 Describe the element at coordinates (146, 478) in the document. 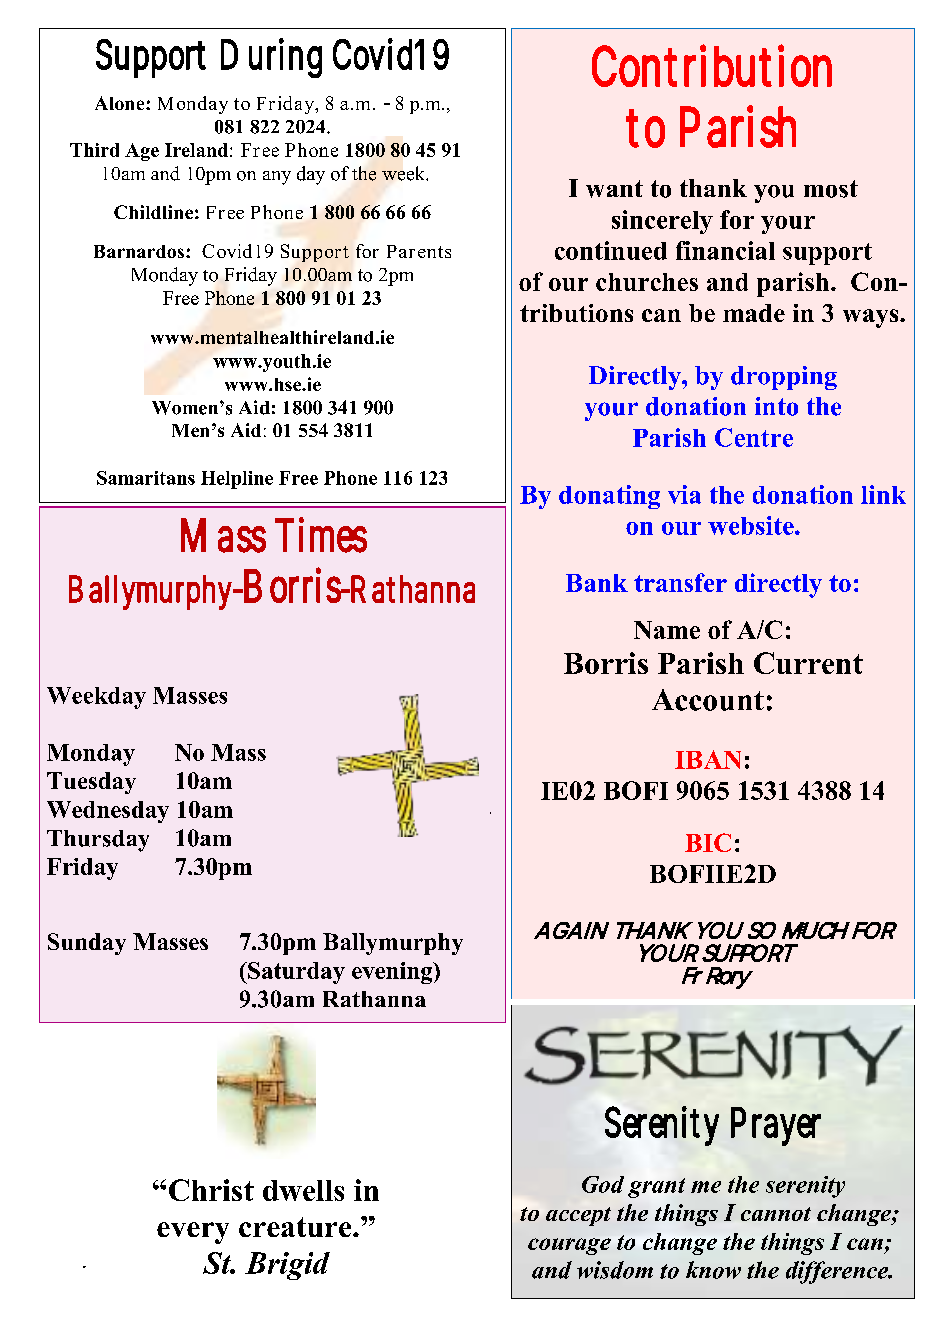

I see `Samaritans` at that location.
